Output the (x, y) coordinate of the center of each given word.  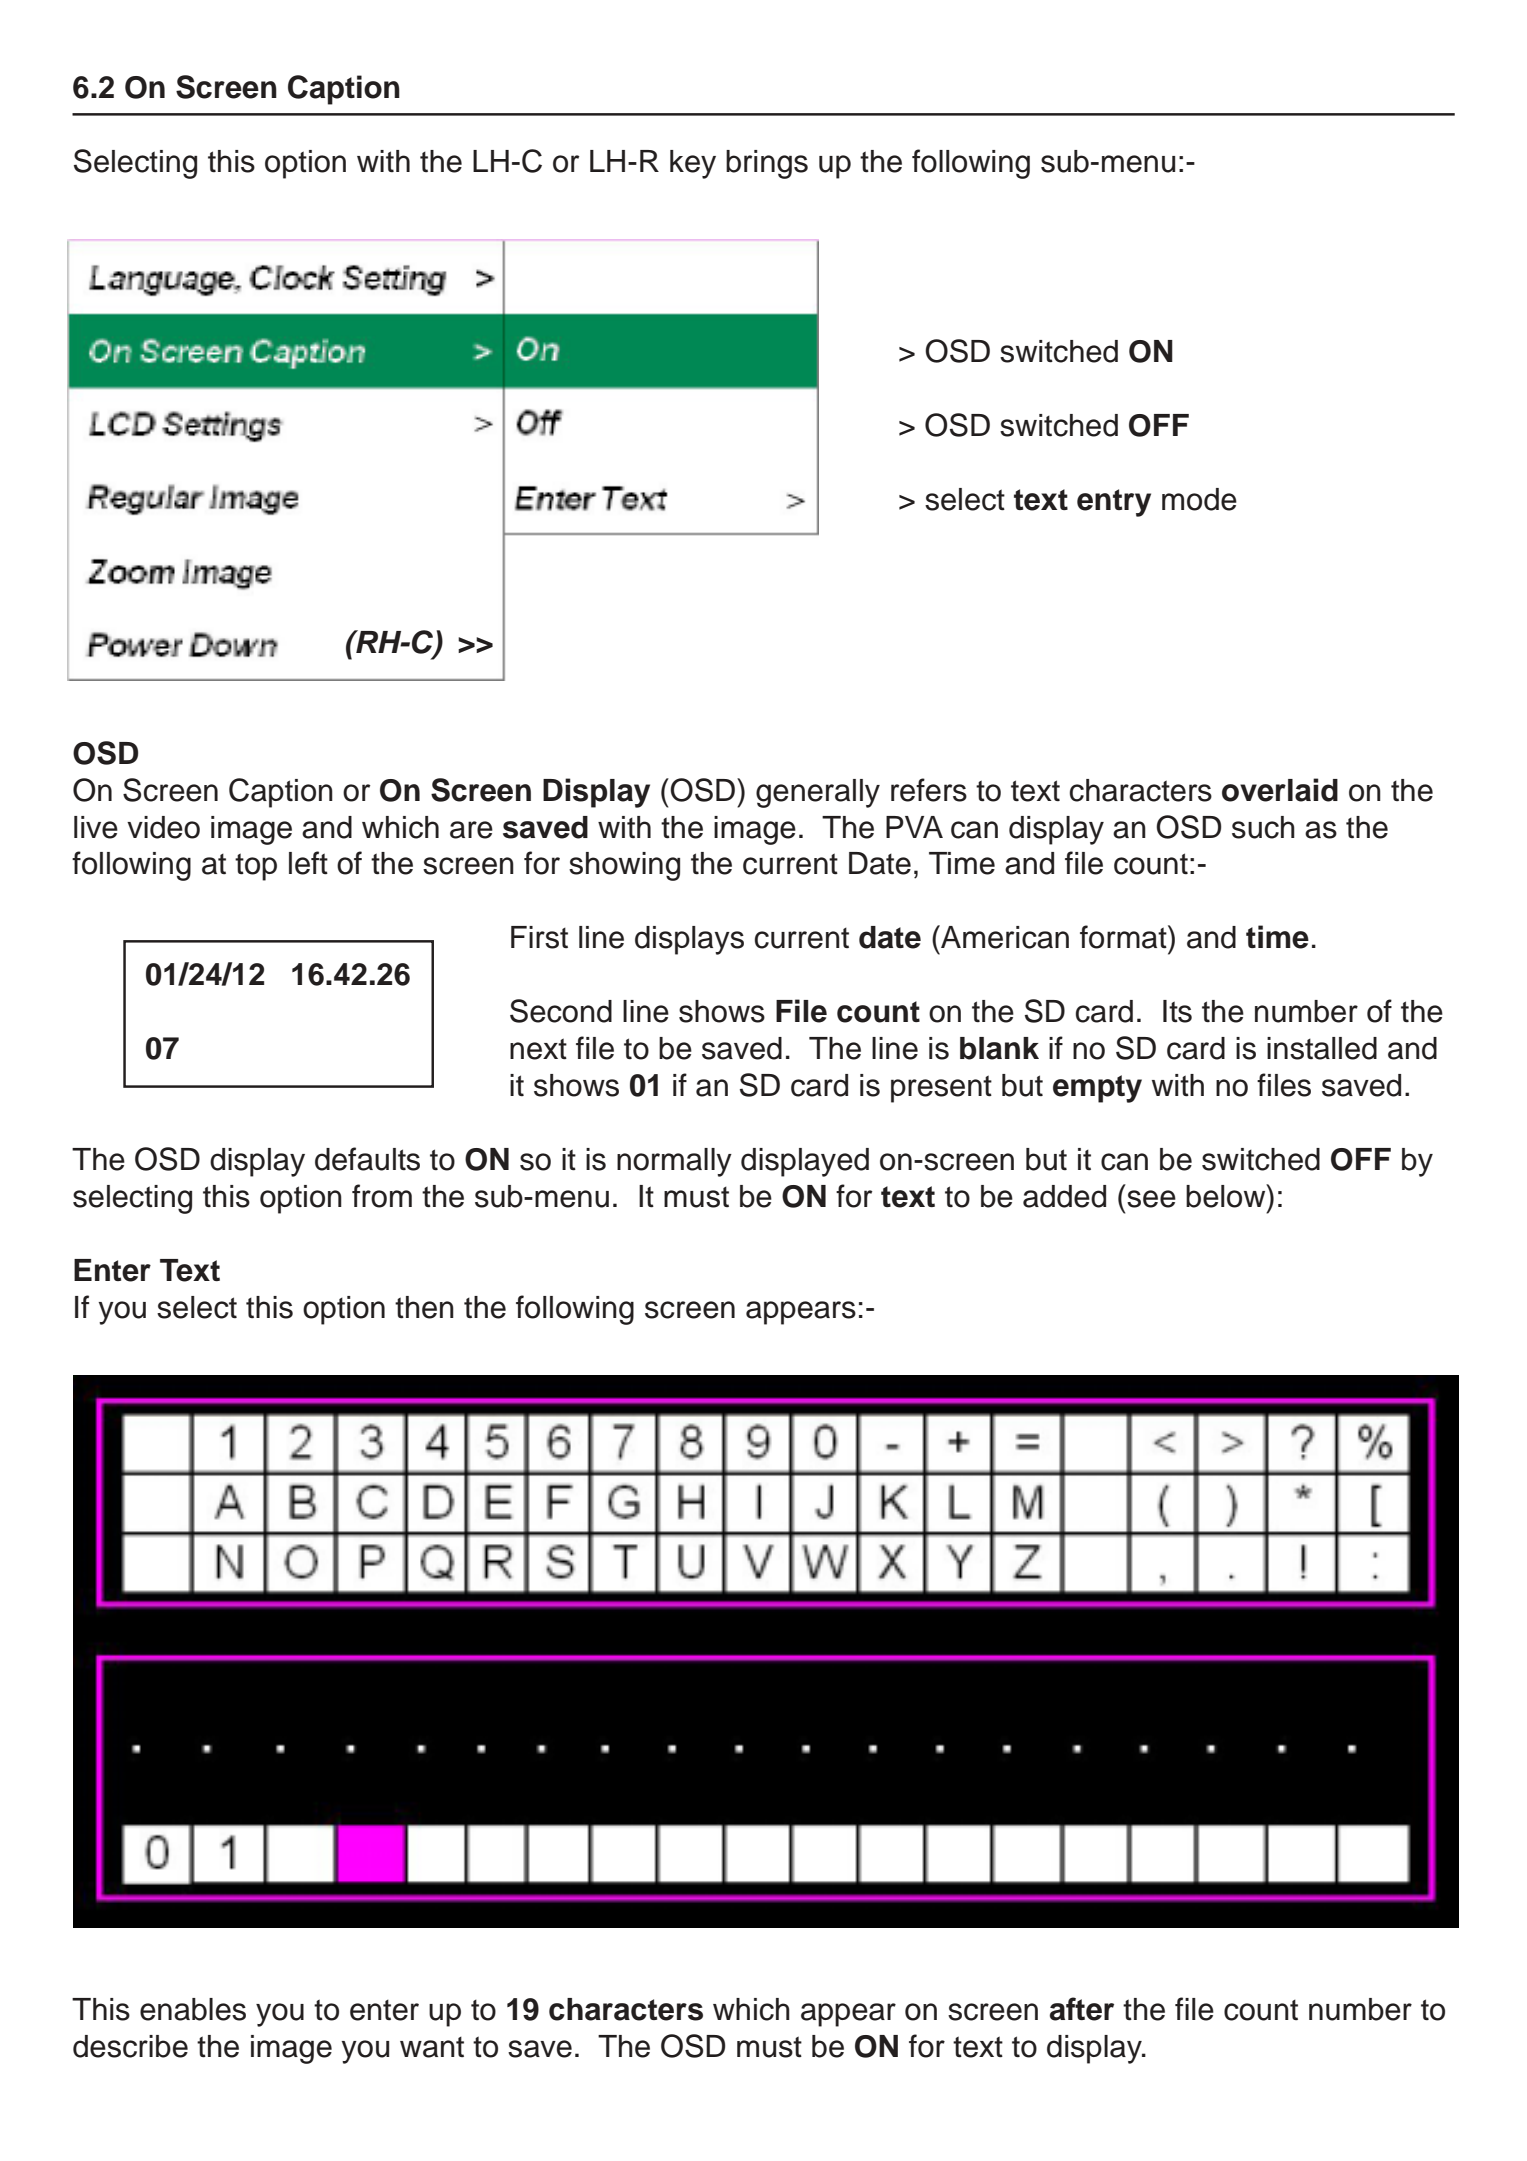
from (382, 1196)
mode (1199, 499)
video (163, 827)
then (424, 1307)
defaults (367, 1159)
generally (818, 793)
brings (767, 164)
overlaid (1280, 790)
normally (674, 1162)
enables (193, 2009)
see (1151, 1199)
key (693, 164)
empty (1097, 1089)
